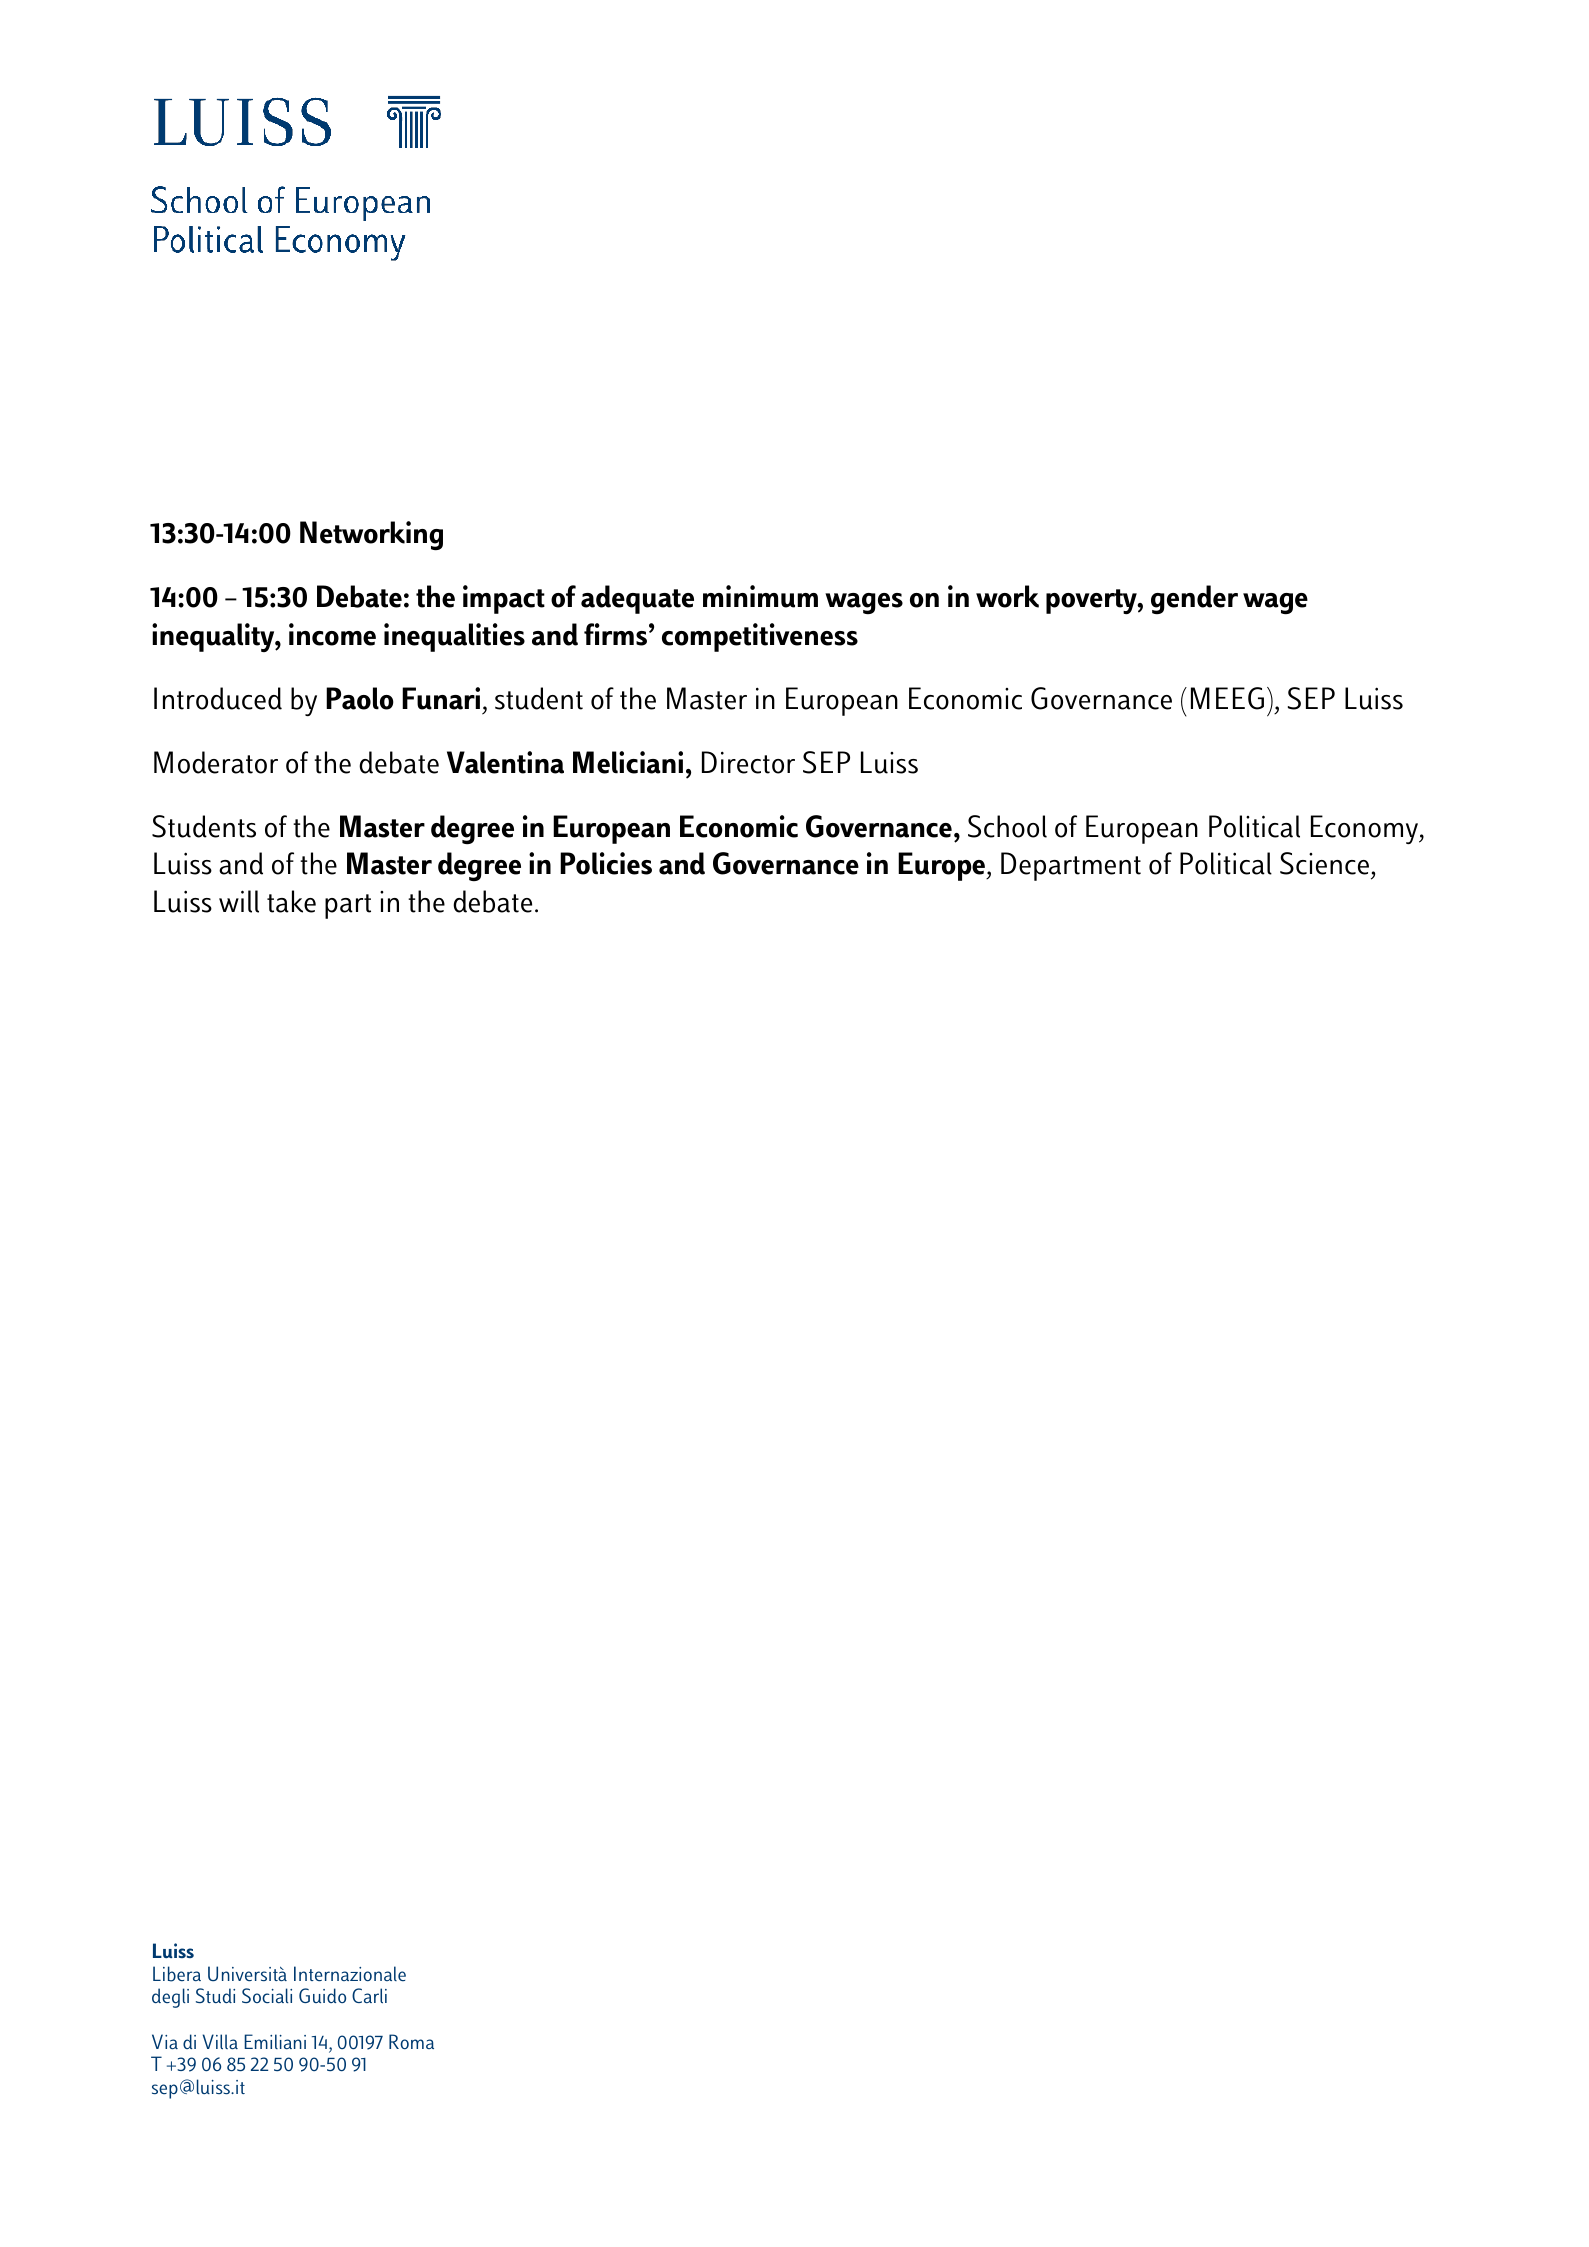 Image resolution: width=1589 pixels, height=2247 pixels. I want to click on Guido, so click(322, 1995).
